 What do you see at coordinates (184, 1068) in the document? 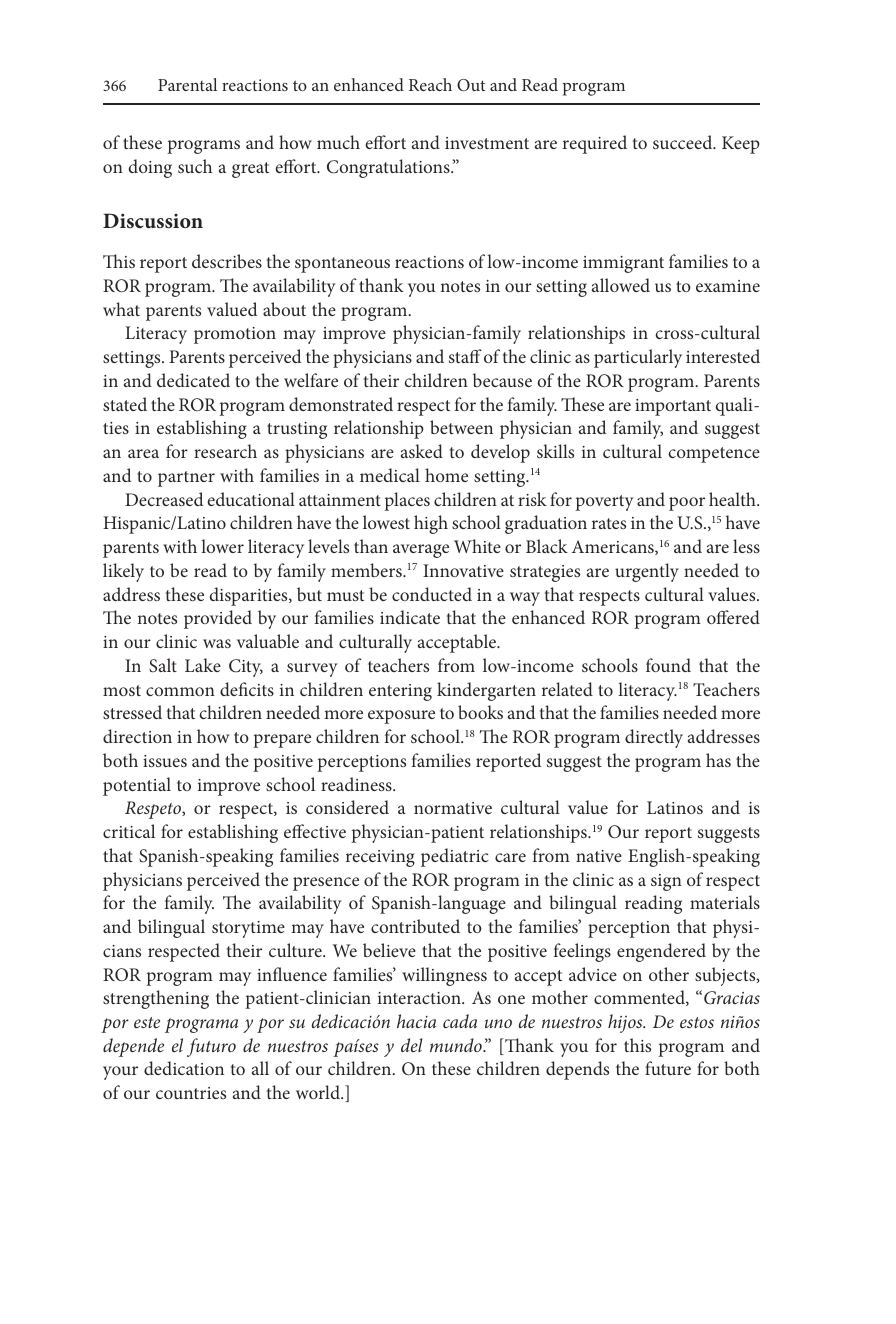
I see `dedication` at bounding box center [184, 1068].
